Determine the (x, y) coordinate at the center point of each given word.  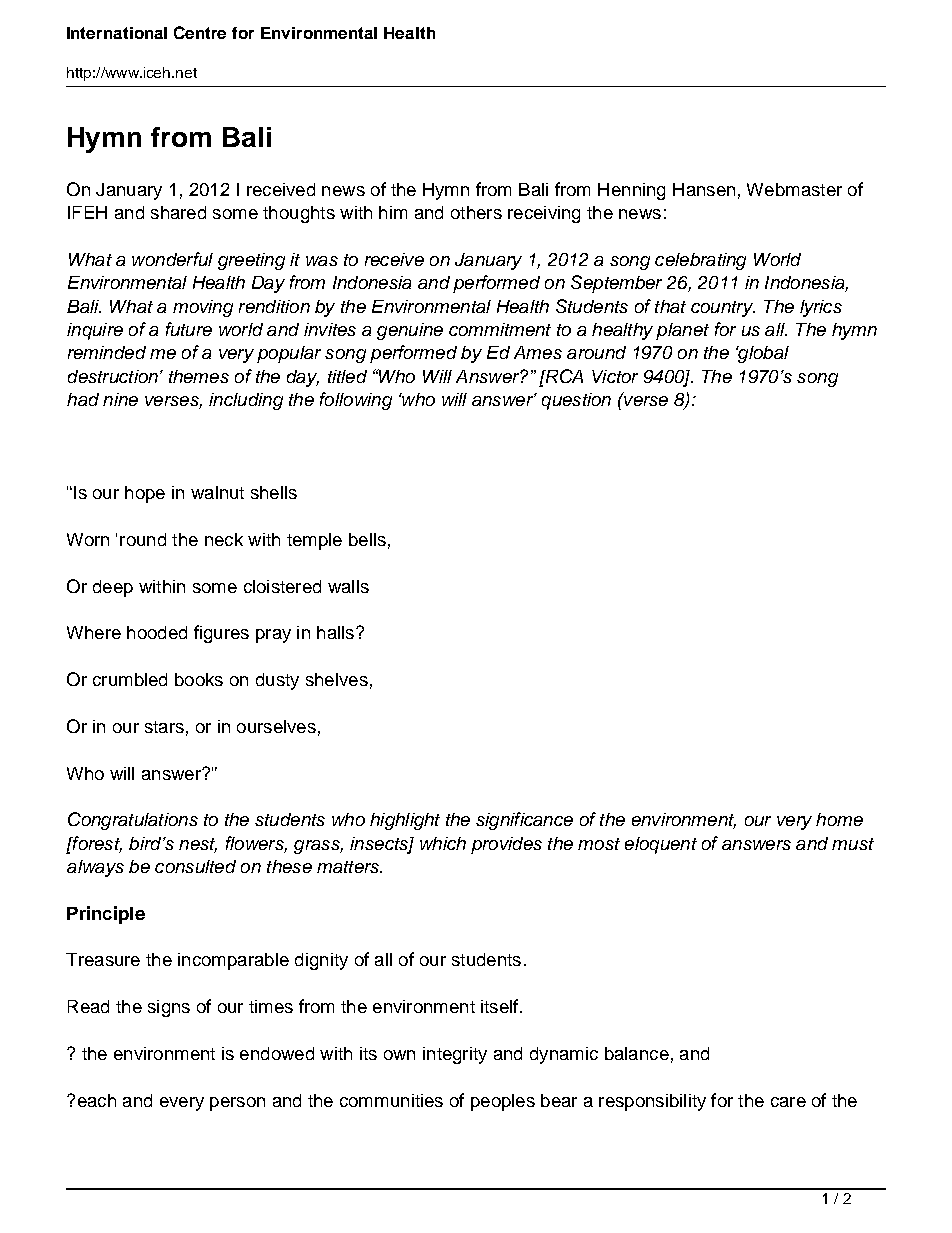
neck (224, 539)
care (788, 1102)
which (443, 843)
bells (367, 539)
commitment (500, 329)
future (189, 329)
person (237, 1104)
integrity (455, 1055)
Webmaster (794, 189)
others (476, 212)
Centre (200, 32)
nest (198, 845)
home (839, 819)
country (723, 309)
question (576, 401)
